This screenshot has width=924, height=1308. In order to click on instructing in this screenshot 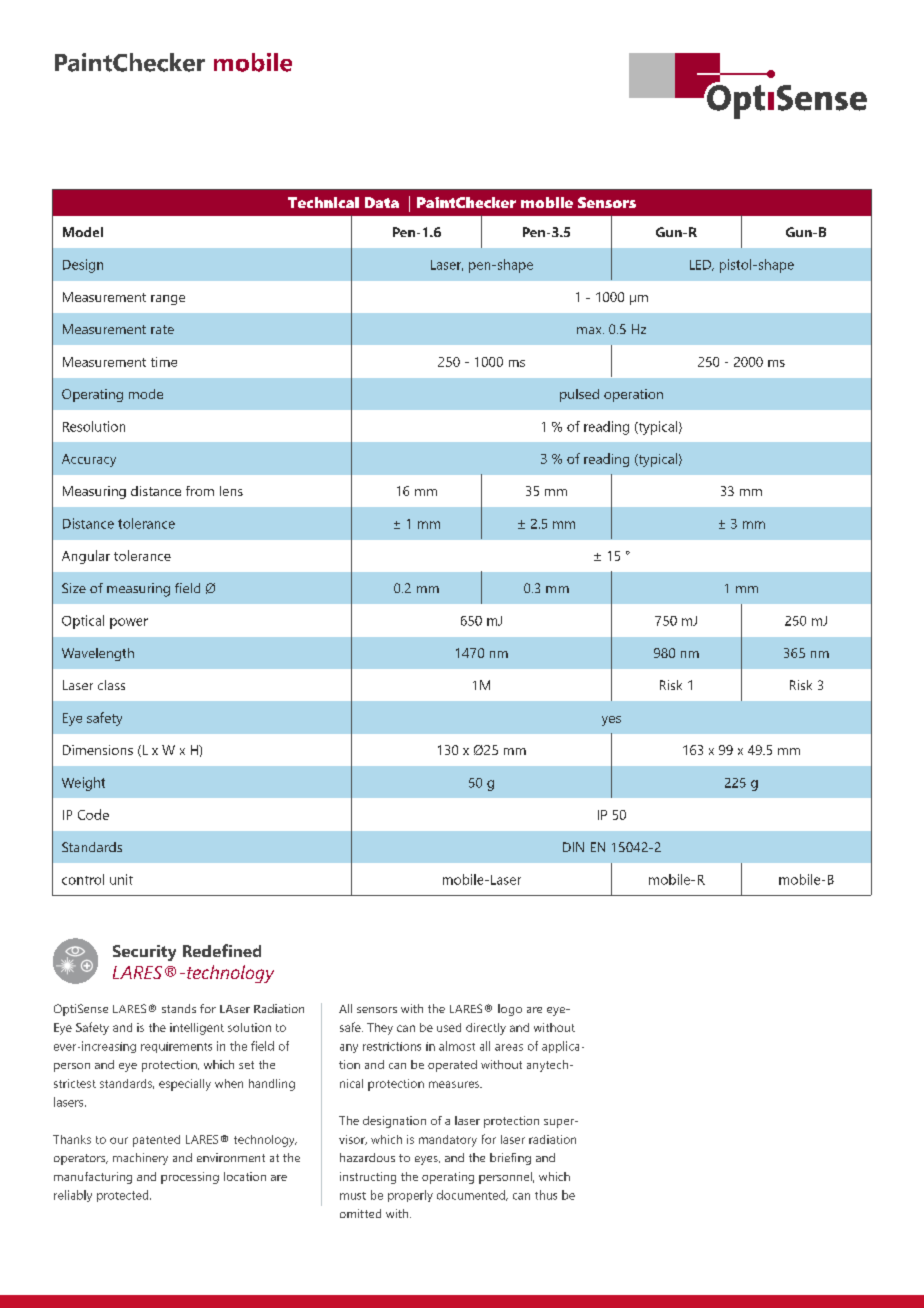, I will do `click(368, 1178)`.
